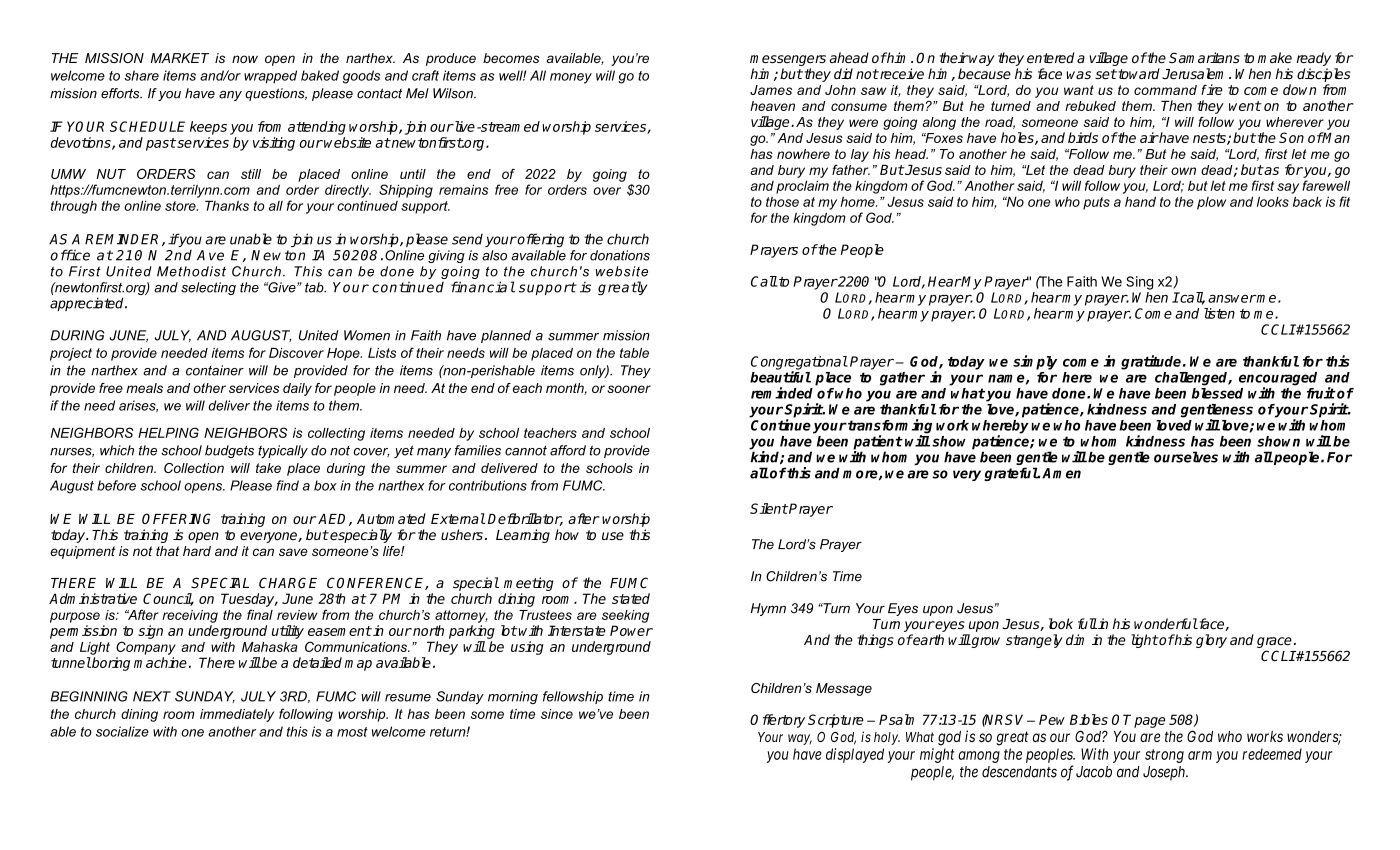 This screenshot has width=1400, height=850. What do you see at coordinates (270, 77) in the screenshot?
I see `wrapped` at bounding box center [270, 77].
